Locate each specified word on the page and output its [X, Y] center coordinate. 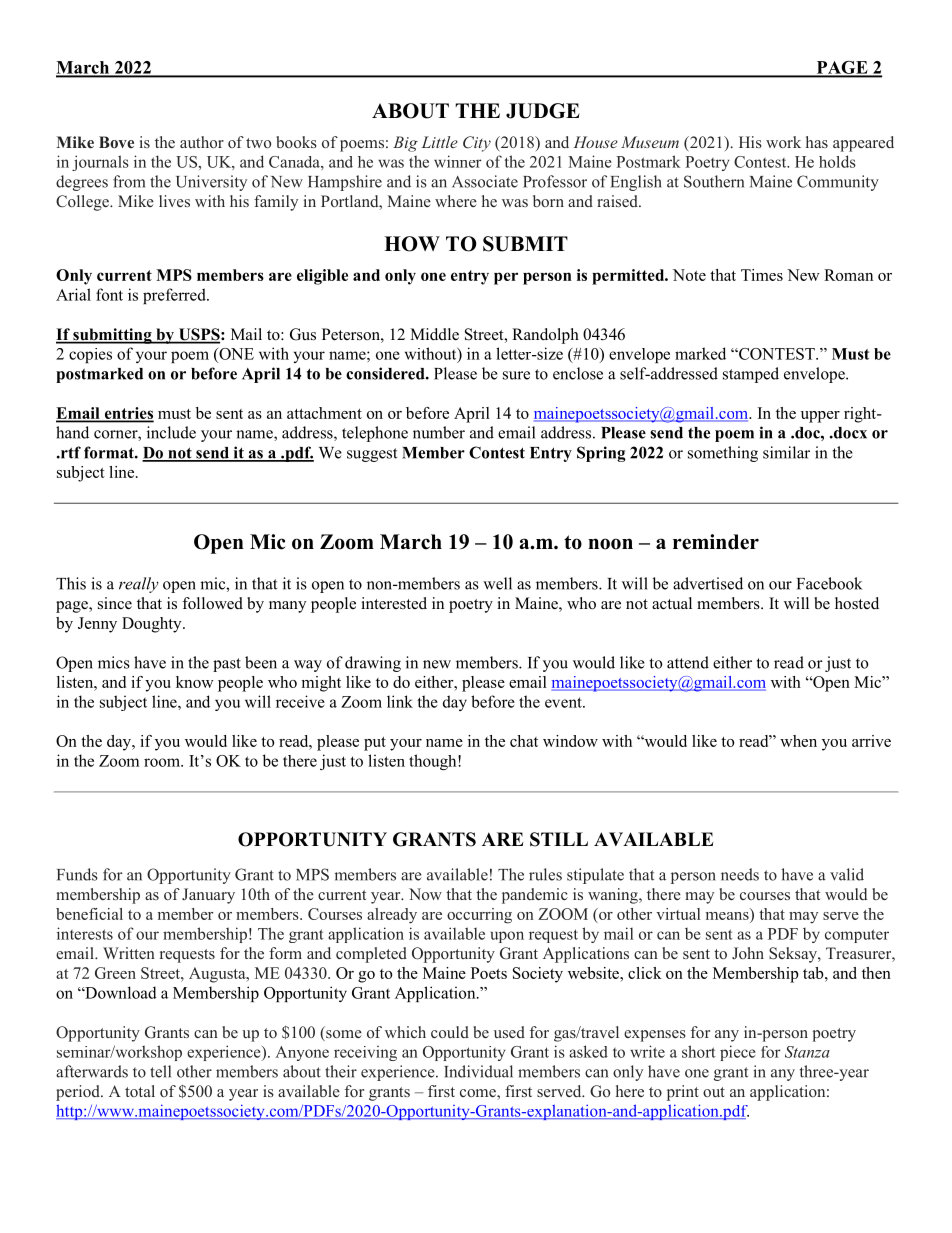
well [497, 583]
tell [160, 1071]
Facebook [829, 583]
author [202, 142]
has [817, 142]
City [477, 144]
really [139, 585]
